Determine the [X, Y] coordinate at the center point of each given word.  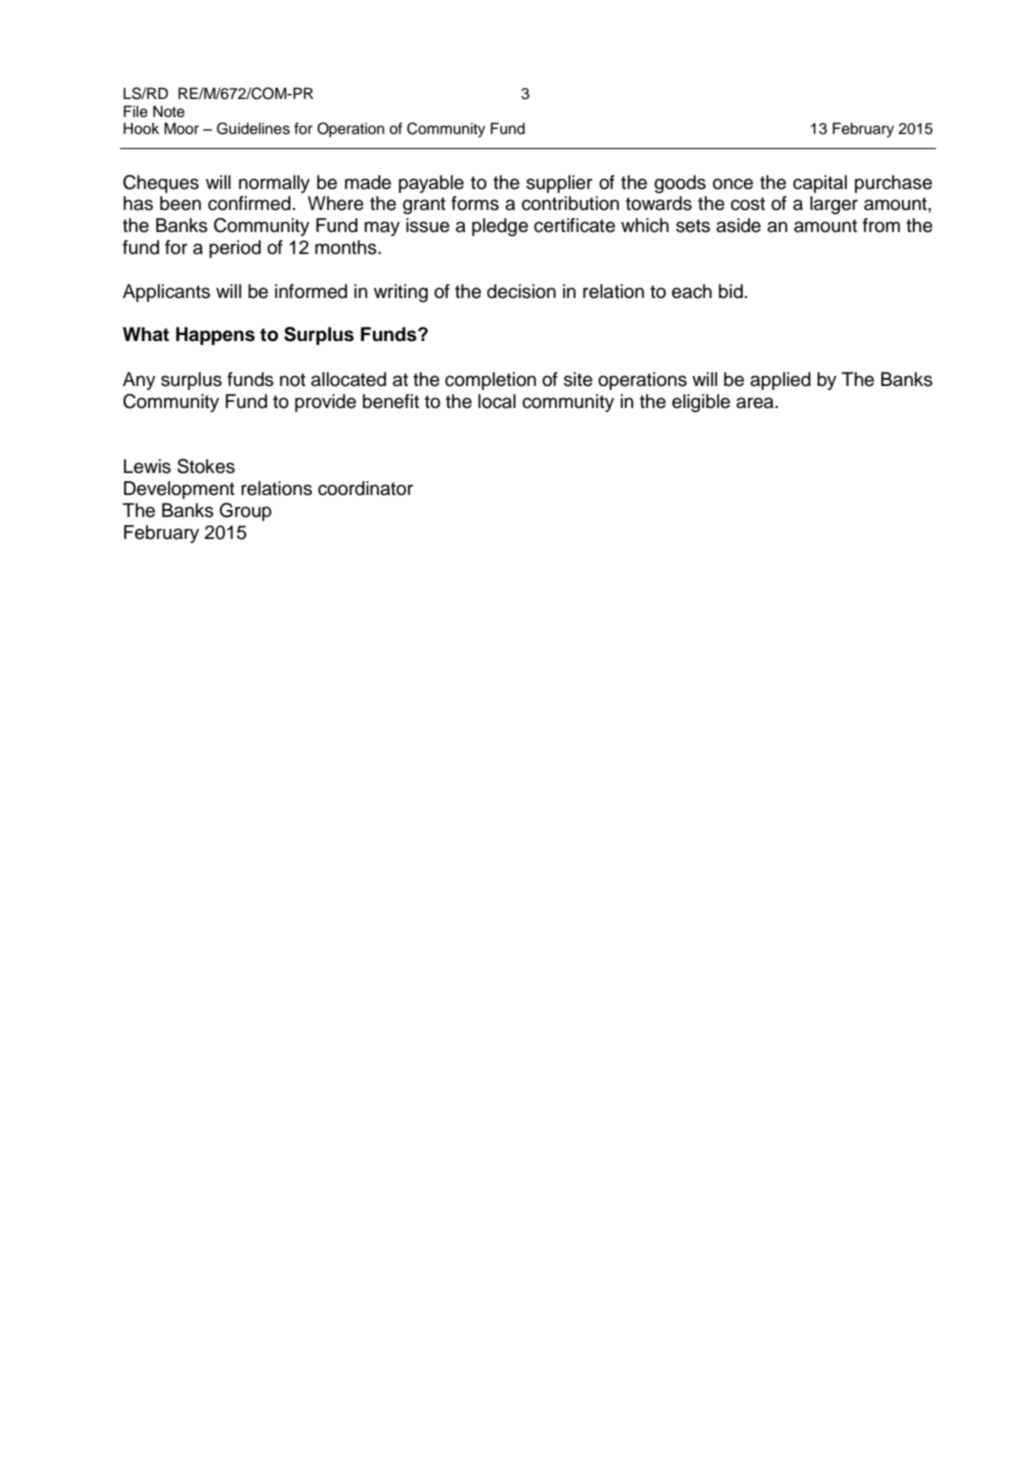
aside [738, 225]
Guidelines [253, 128]
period [235, 249]
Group [246, 512]
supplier [559, 184]
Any [139, 381]
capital [820, 184]
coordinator [365, 488]
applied [780, 381]
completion [490, 381]
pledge [500, 227]
